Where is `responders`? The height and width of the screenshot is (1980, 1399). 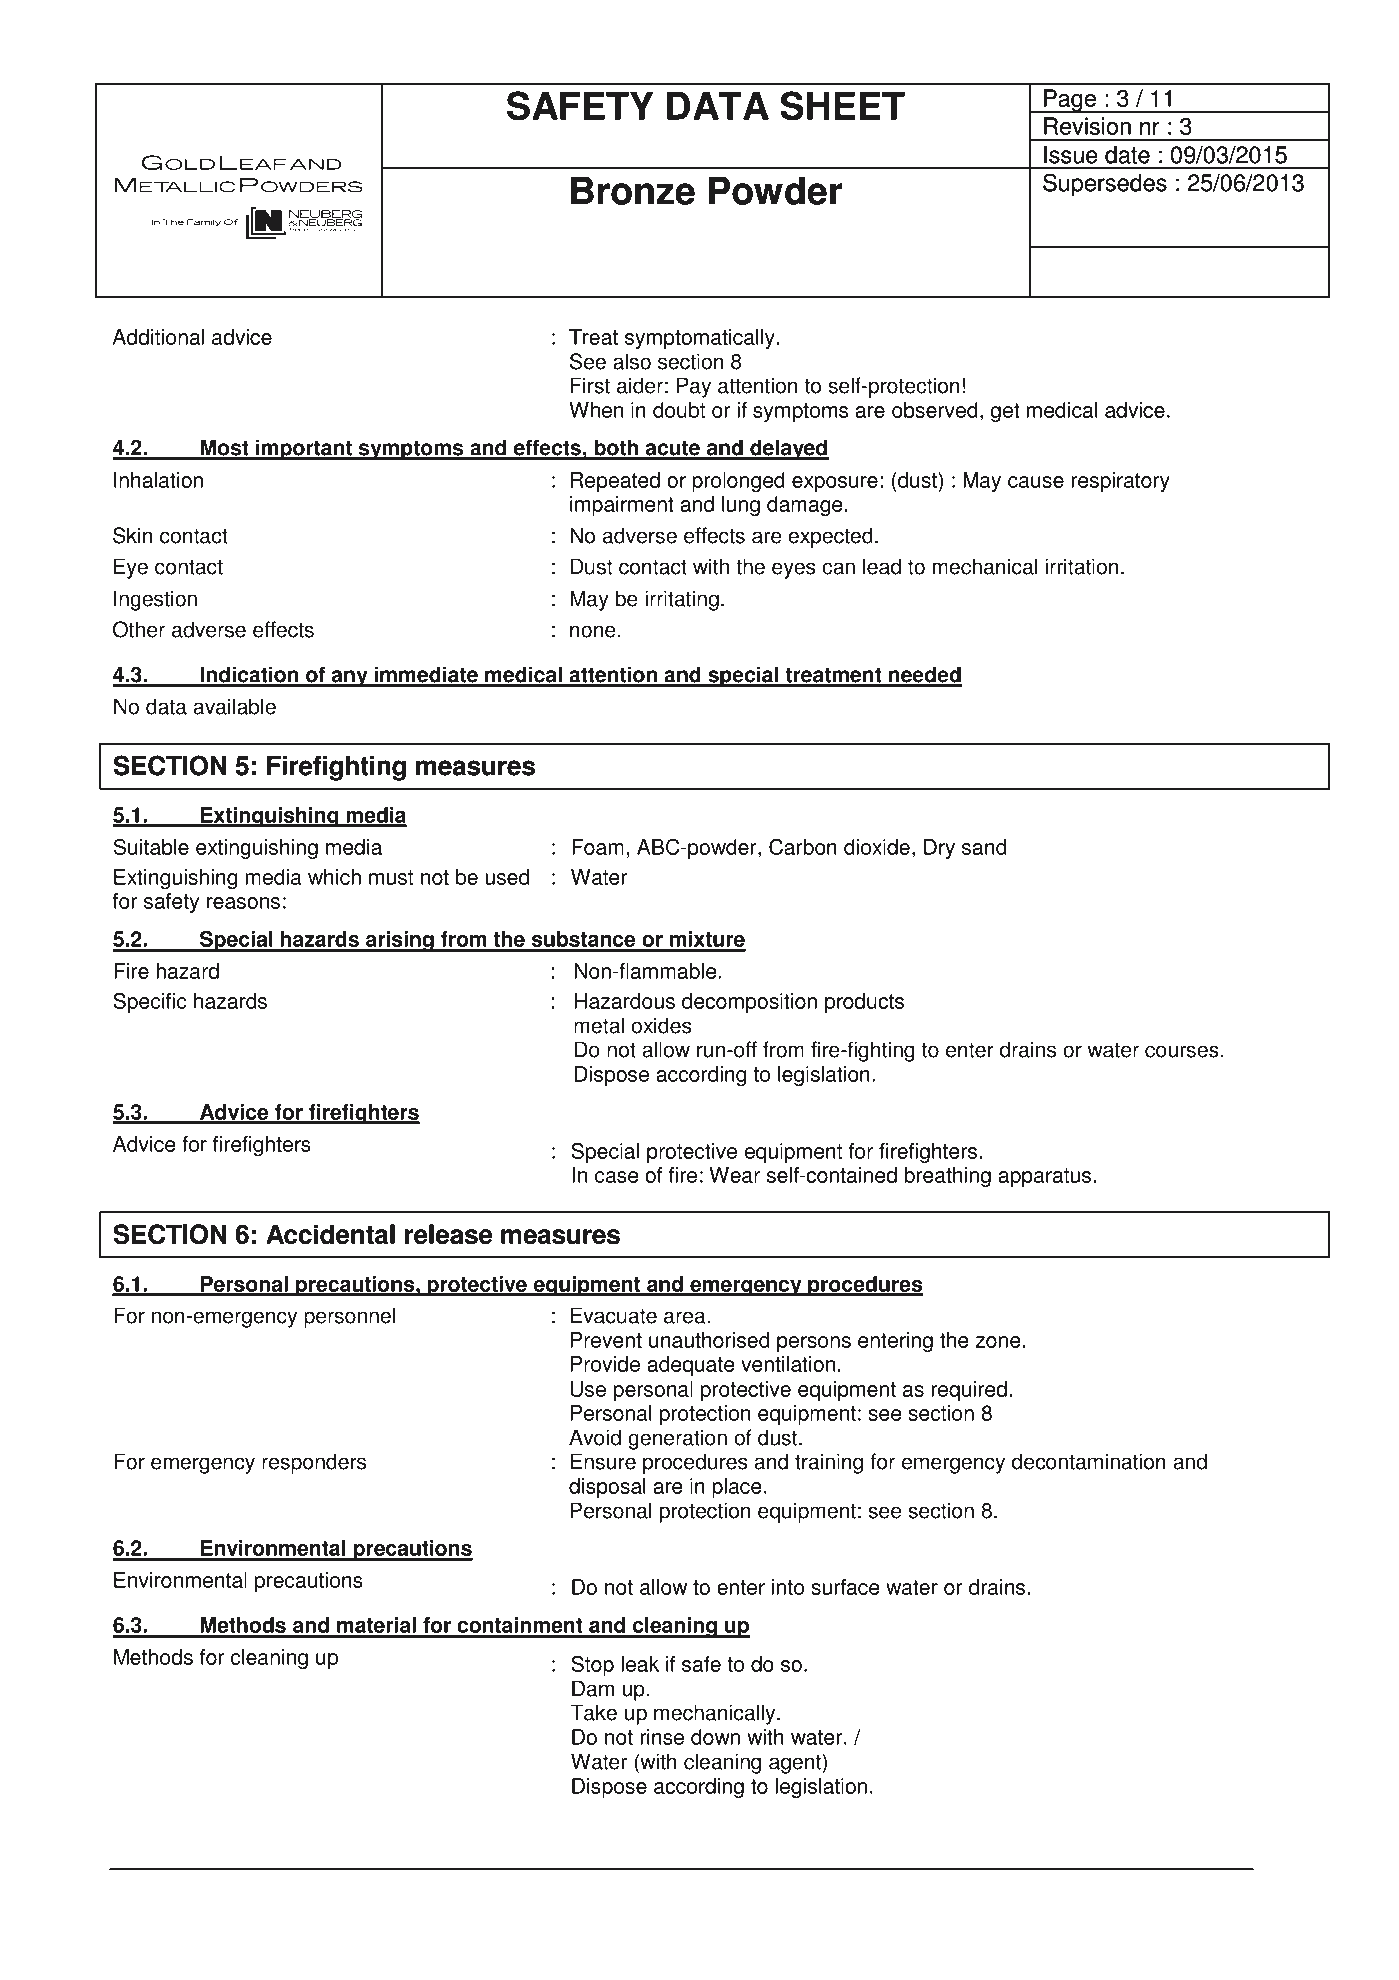 responders is located at coordinates (314, 1463).
